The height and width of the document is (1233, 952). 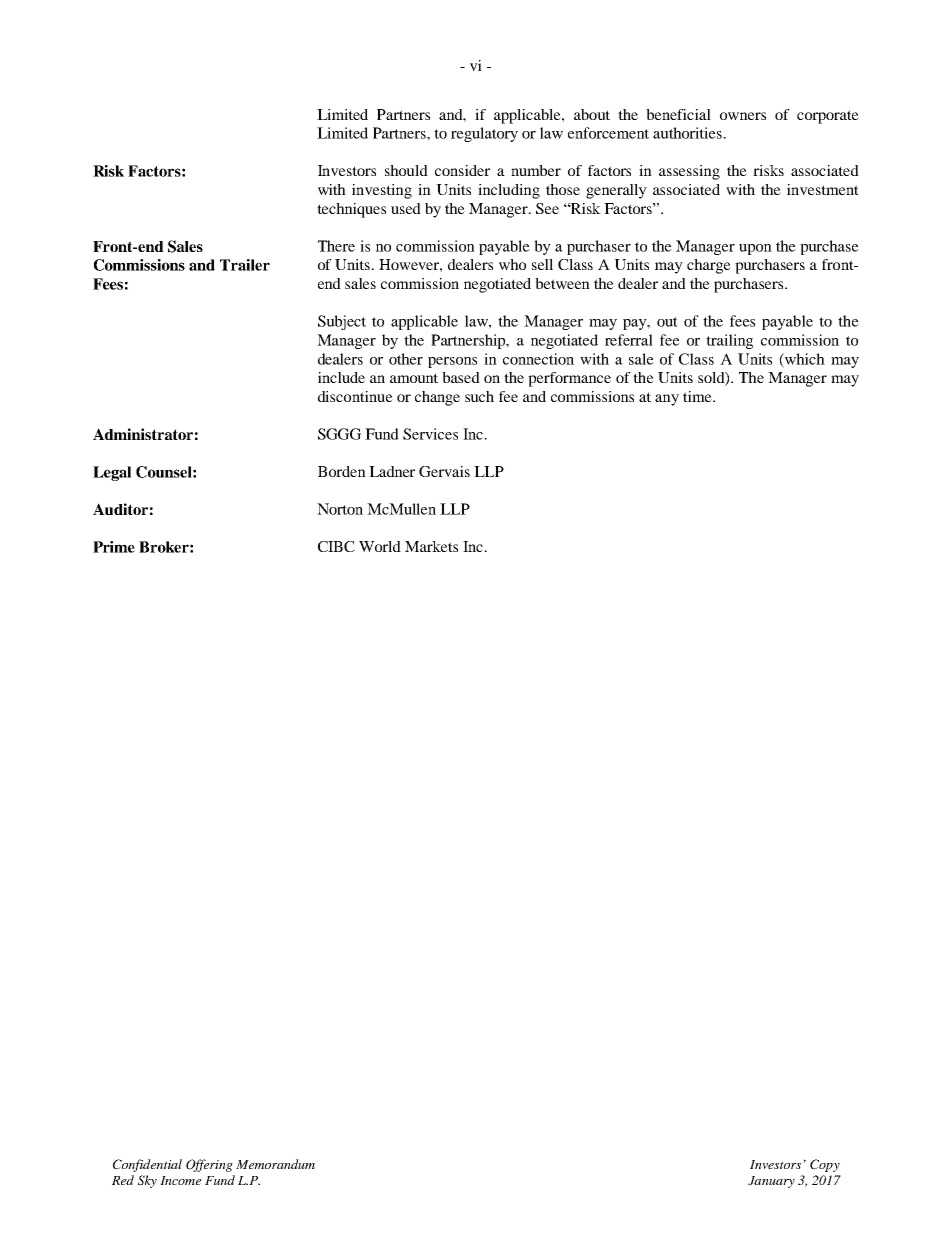 What do you see at coordinates (825, 1165) in the document?
I see `Copy` at bounding box center [825, 1165].
